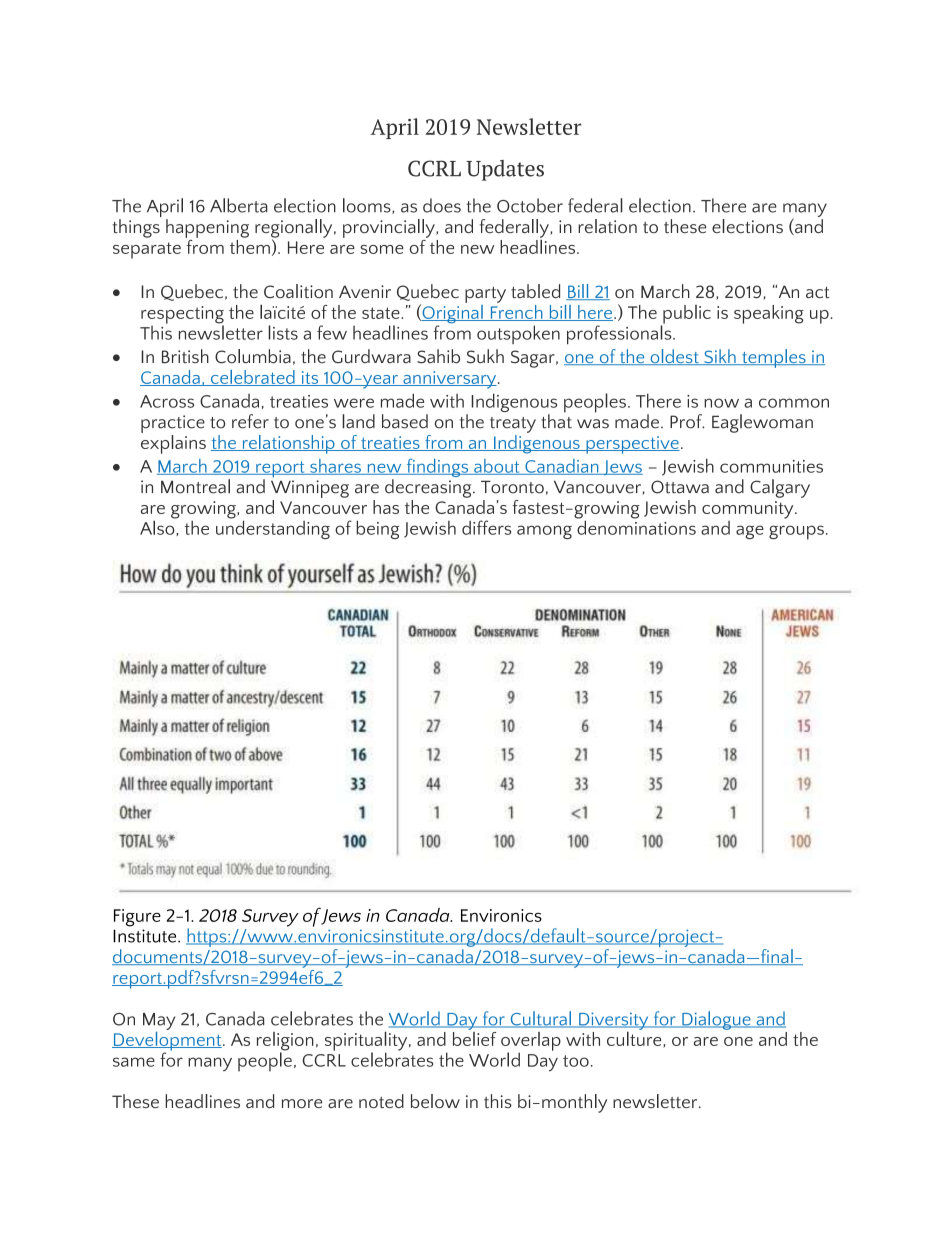 This screenshot has height=1233, width=952. What do you see at coordinates (239, 205) in the screenshot?
I see `Alberta` at bounding box center [239, 205].
